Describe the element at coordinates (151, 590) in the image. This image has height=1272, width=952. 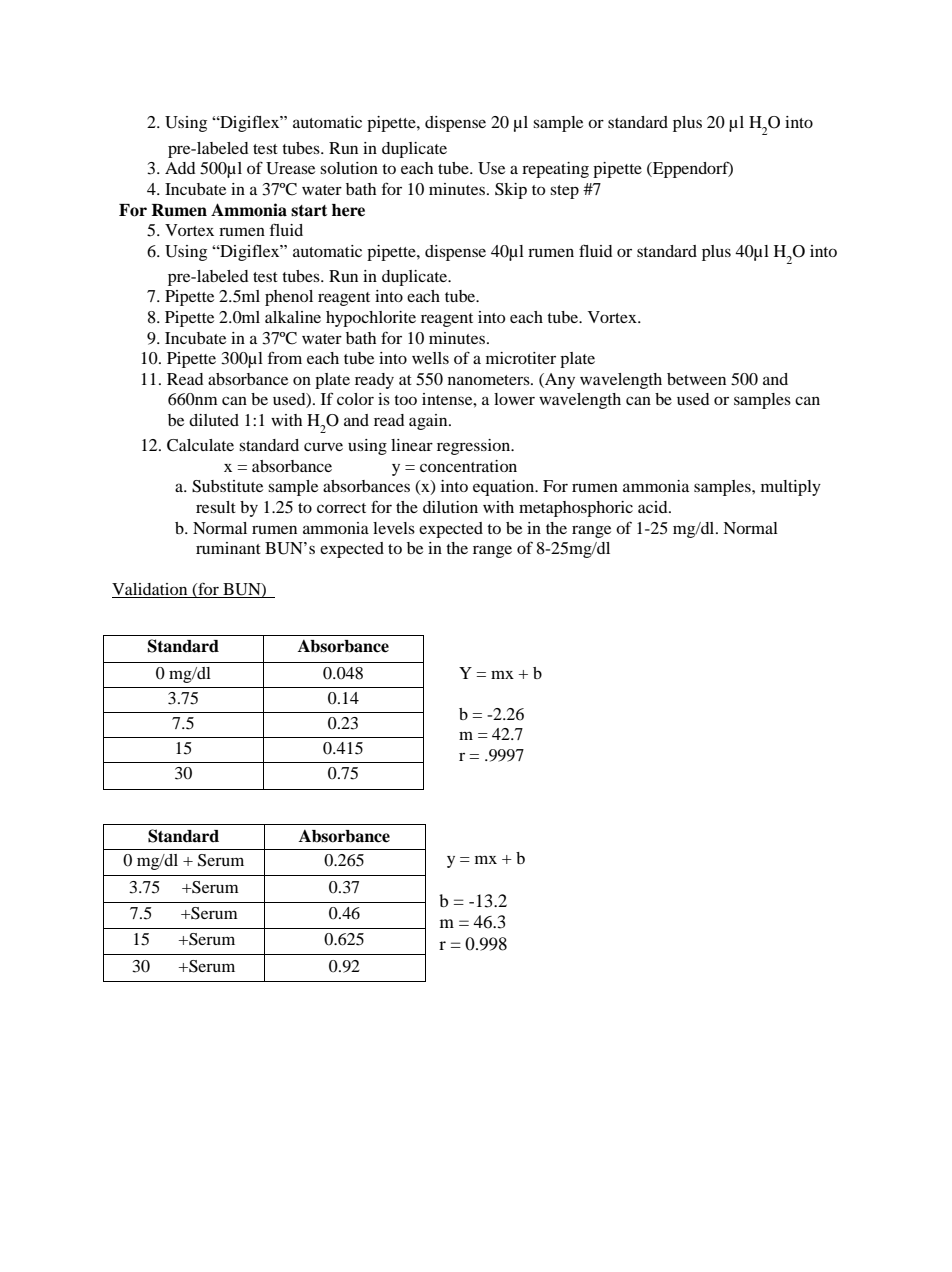
I see `Validation` at that location.
